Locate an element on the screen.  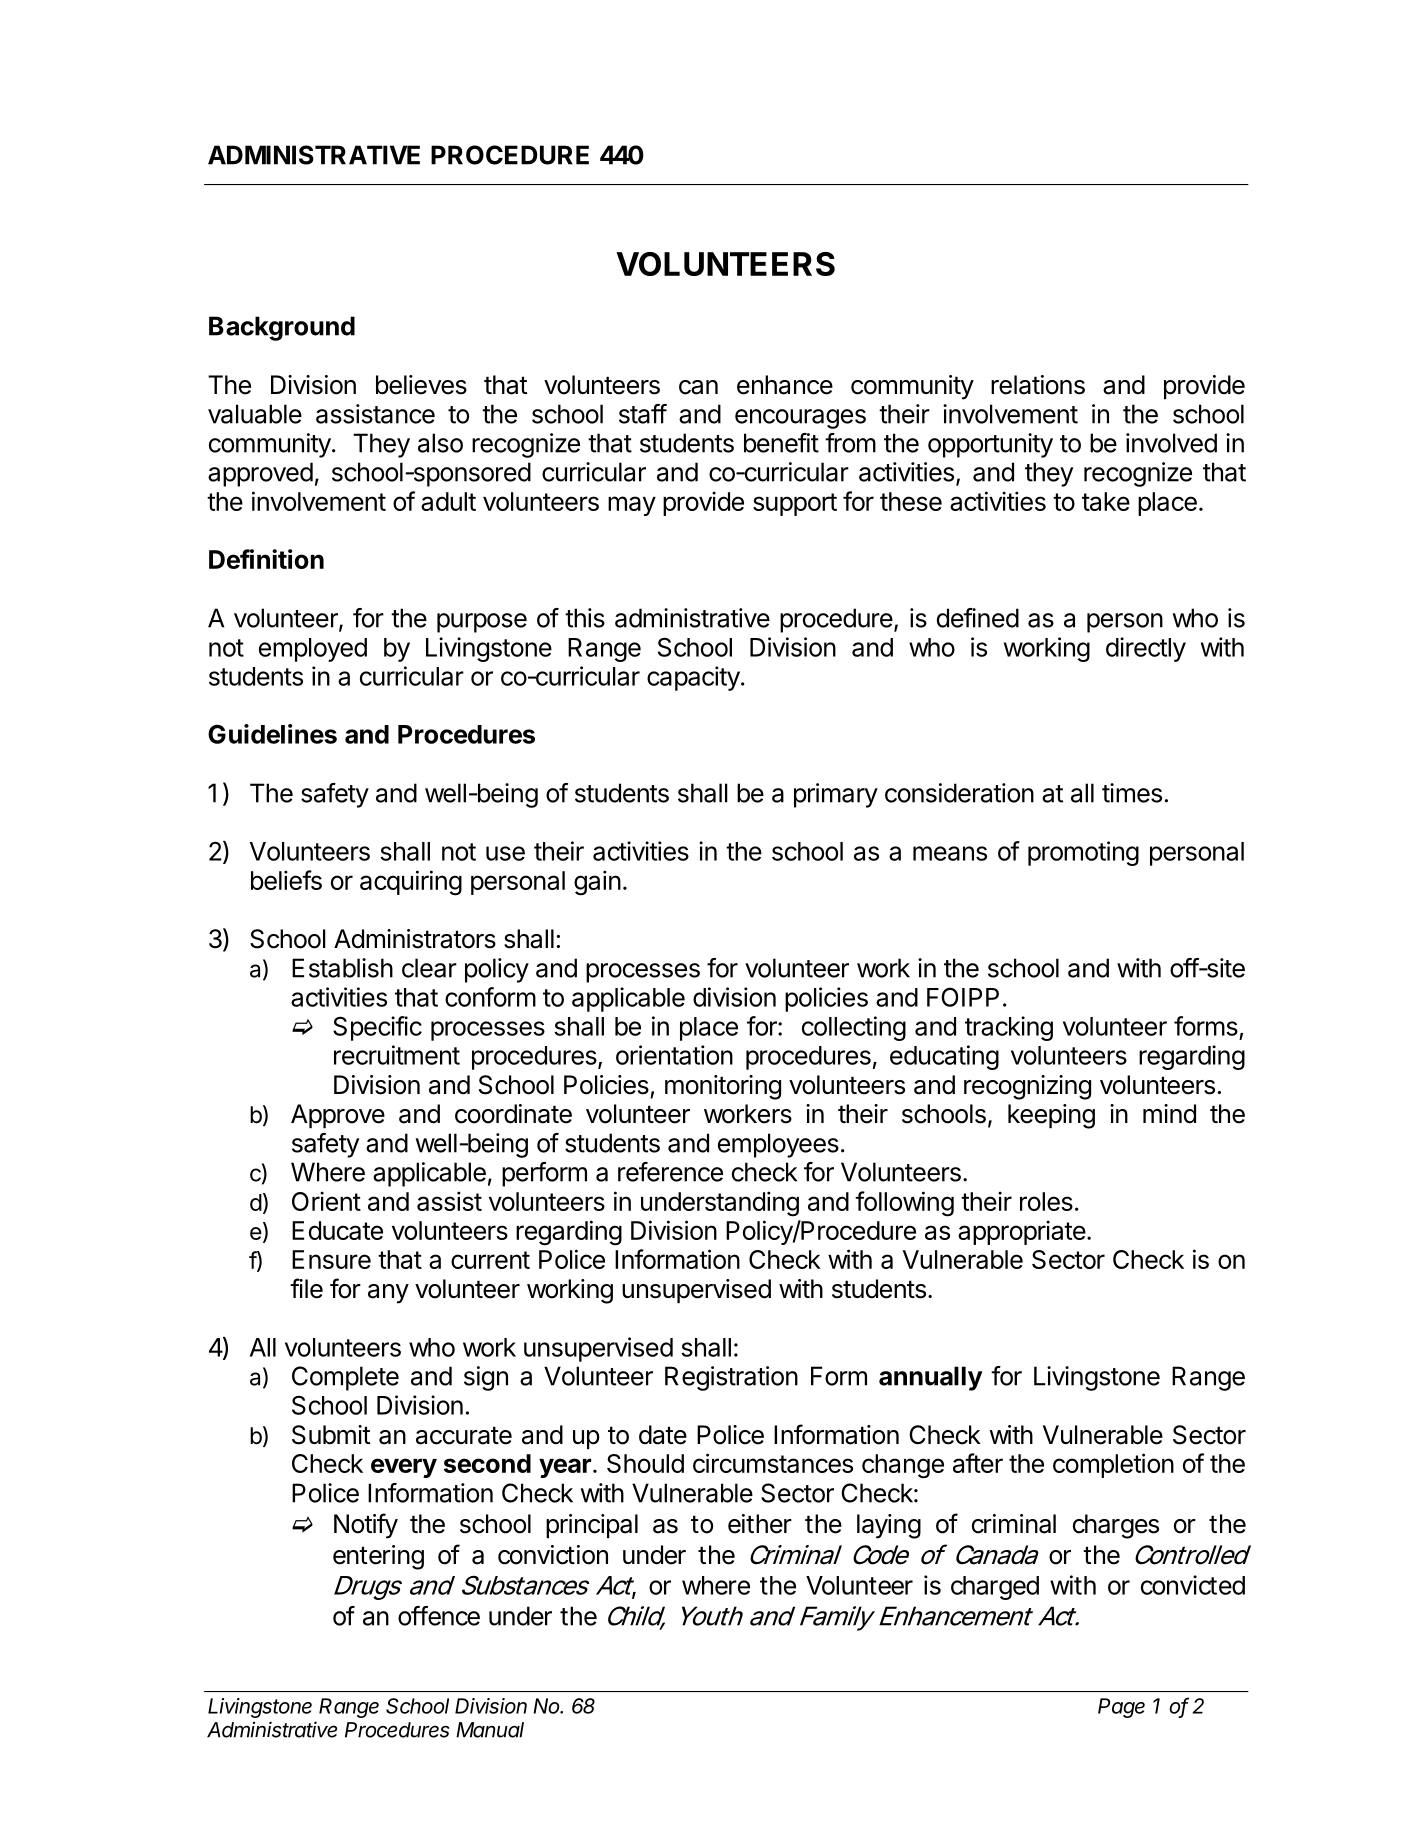
Registration is located at coordinates (731, 1378).
